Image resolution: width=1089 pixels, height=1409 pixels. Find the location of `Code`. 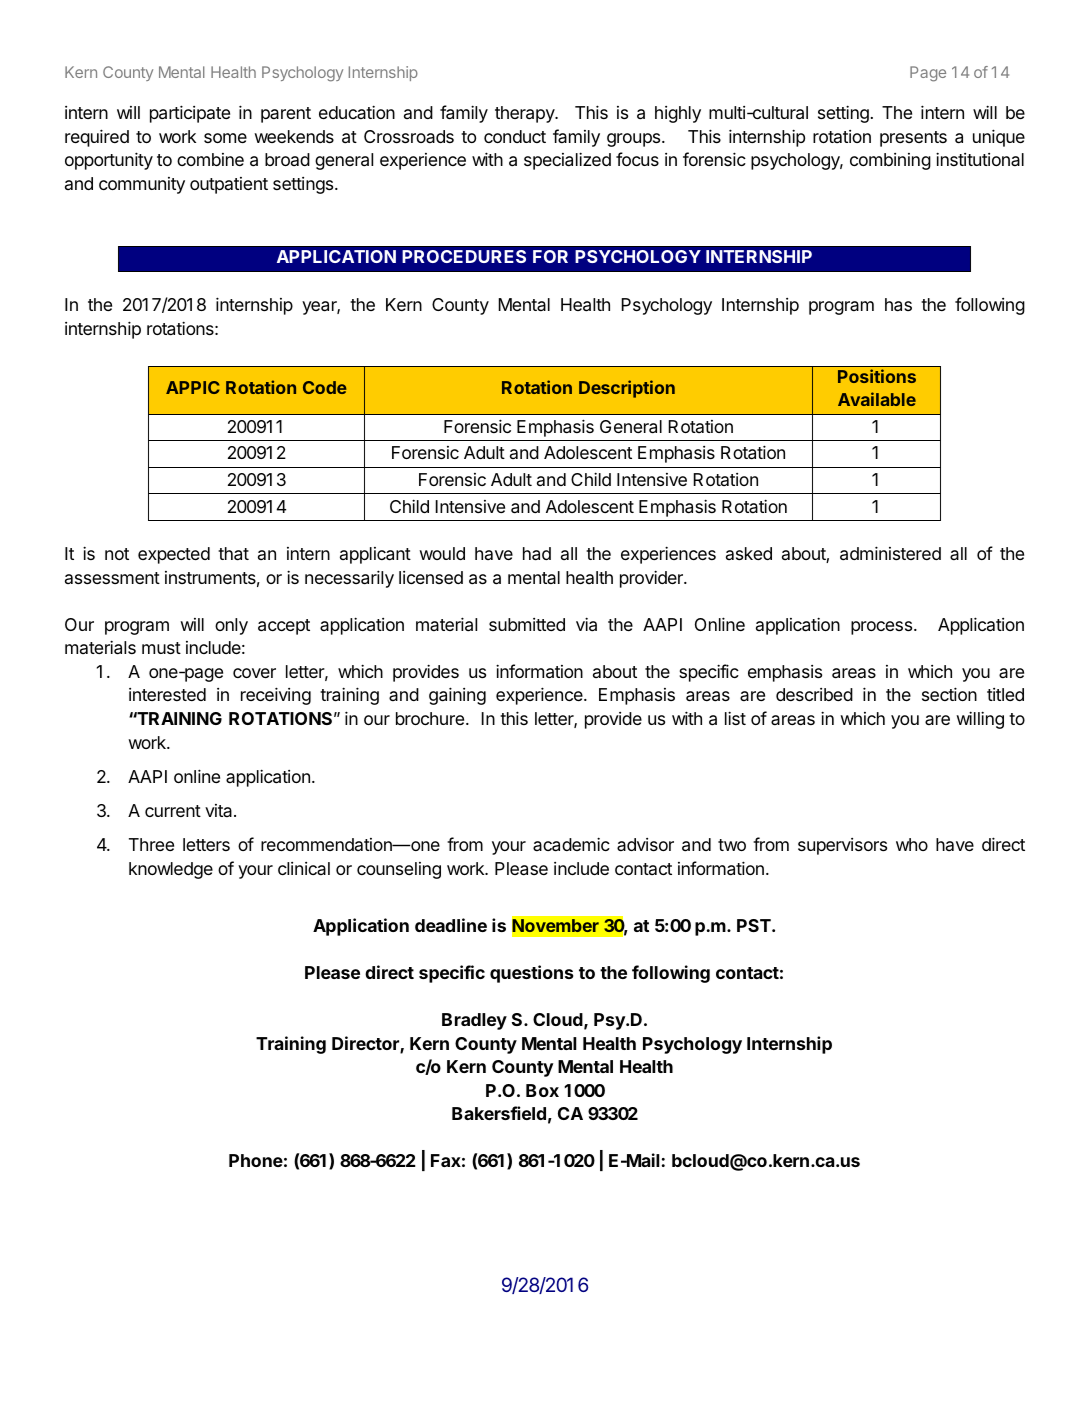

Code is located at coordinates (325, 387).
